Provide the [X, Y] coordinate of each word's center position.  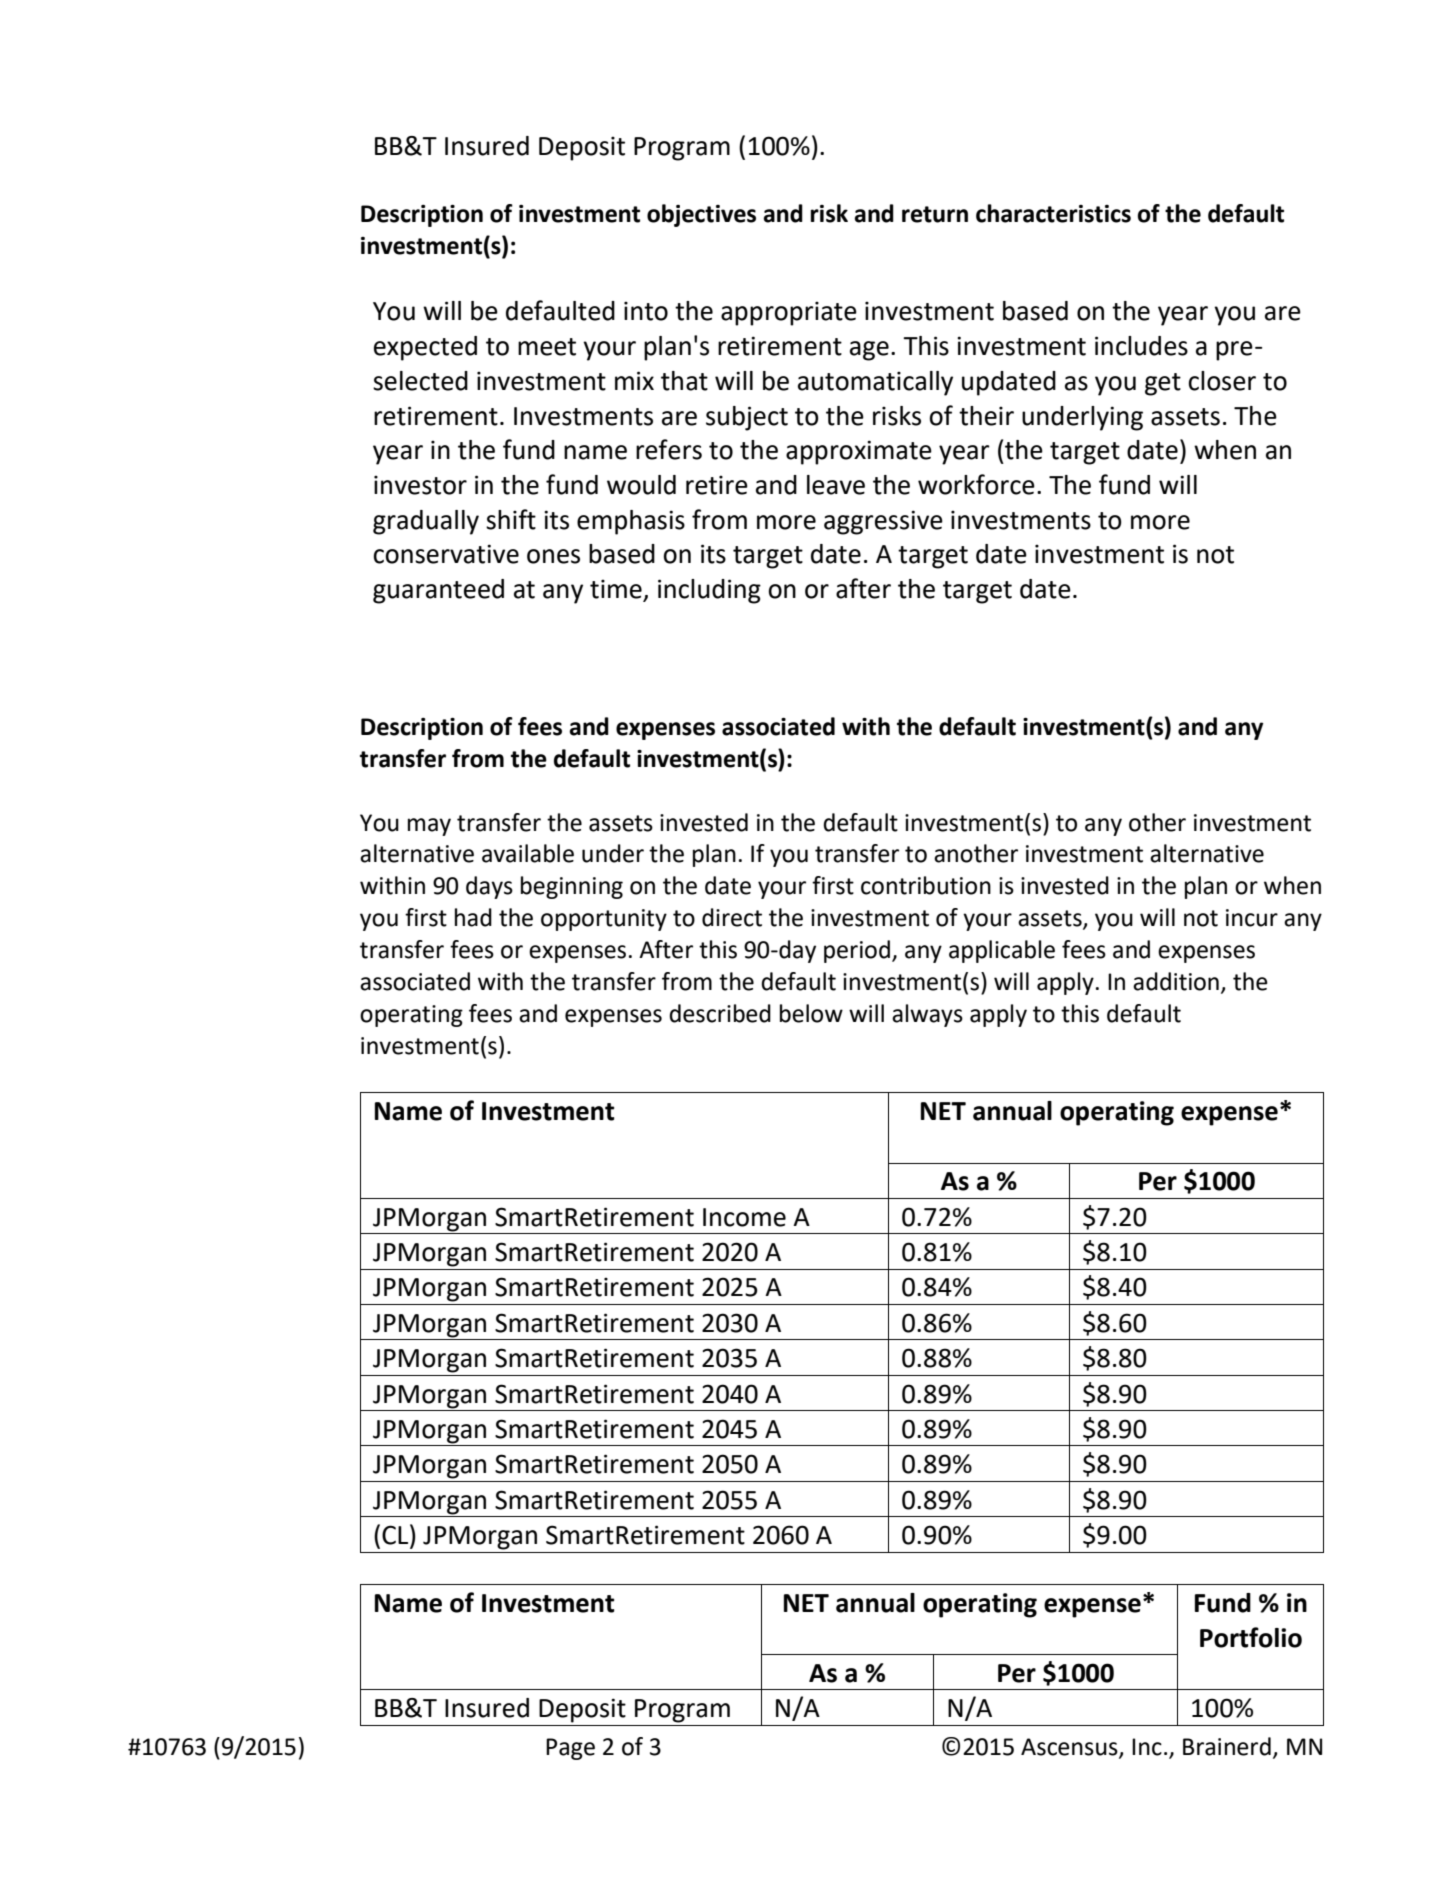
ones [553, 556]
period [857, 951]
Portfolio [1251, 1637]
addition [1176, 981]
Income [744, 1217]
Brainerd [1227, 1746]
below [811, 1013]
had [473, 917]
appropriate [789, 313]
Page [570, 1749]
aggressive [883, 522]
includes [1141, 346]
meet [547, 347]
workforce [976, 484]
